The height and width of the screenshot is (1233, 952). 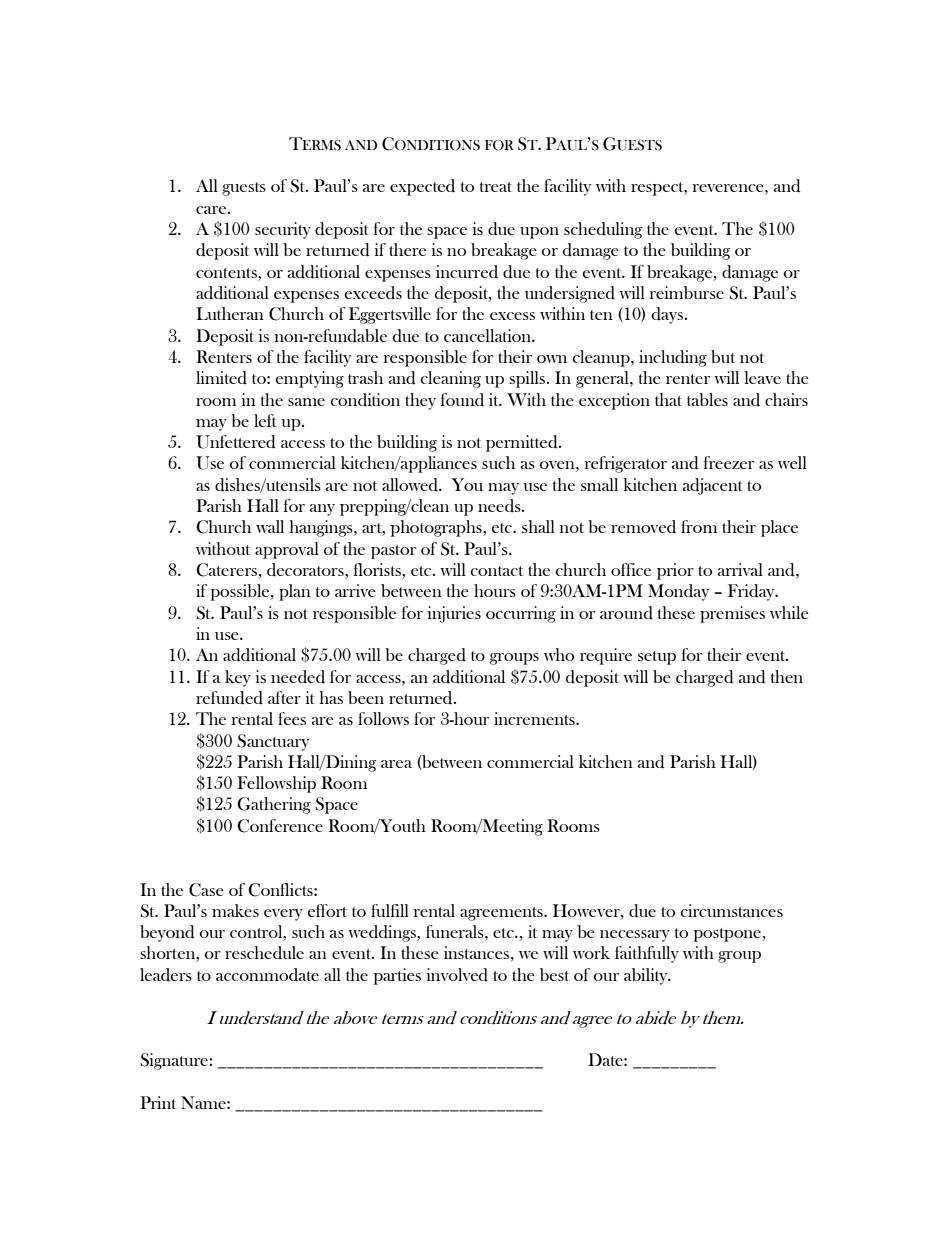 What do you see at coordinates (276, 784) in the screenshot?
I see `Fellowship` at bounding box center [276, 784].
